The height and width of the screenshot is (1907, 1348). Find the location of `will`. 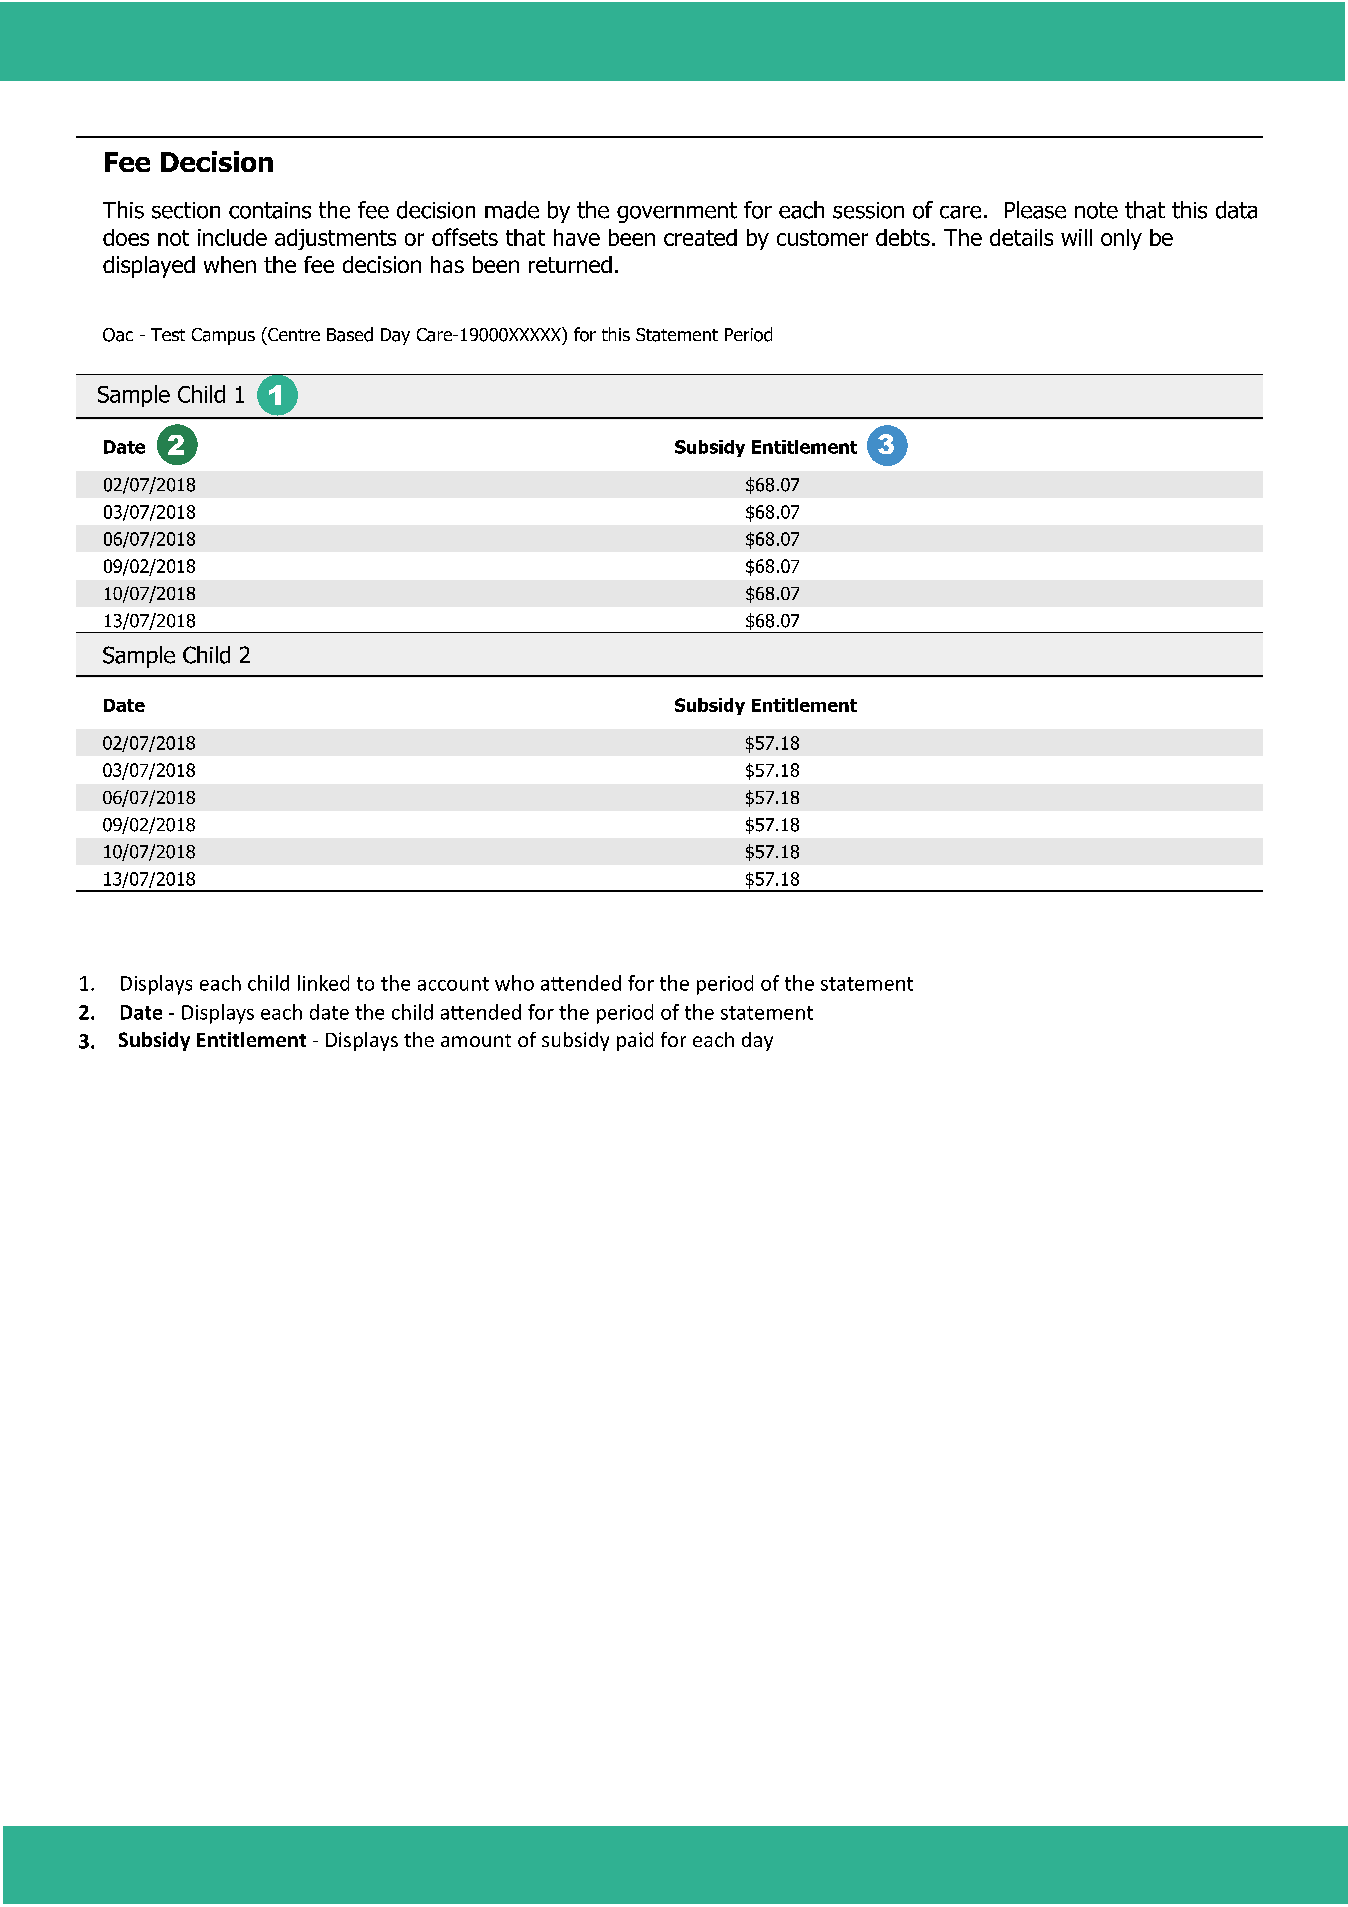

will is located at coordinates (1076, 237).
